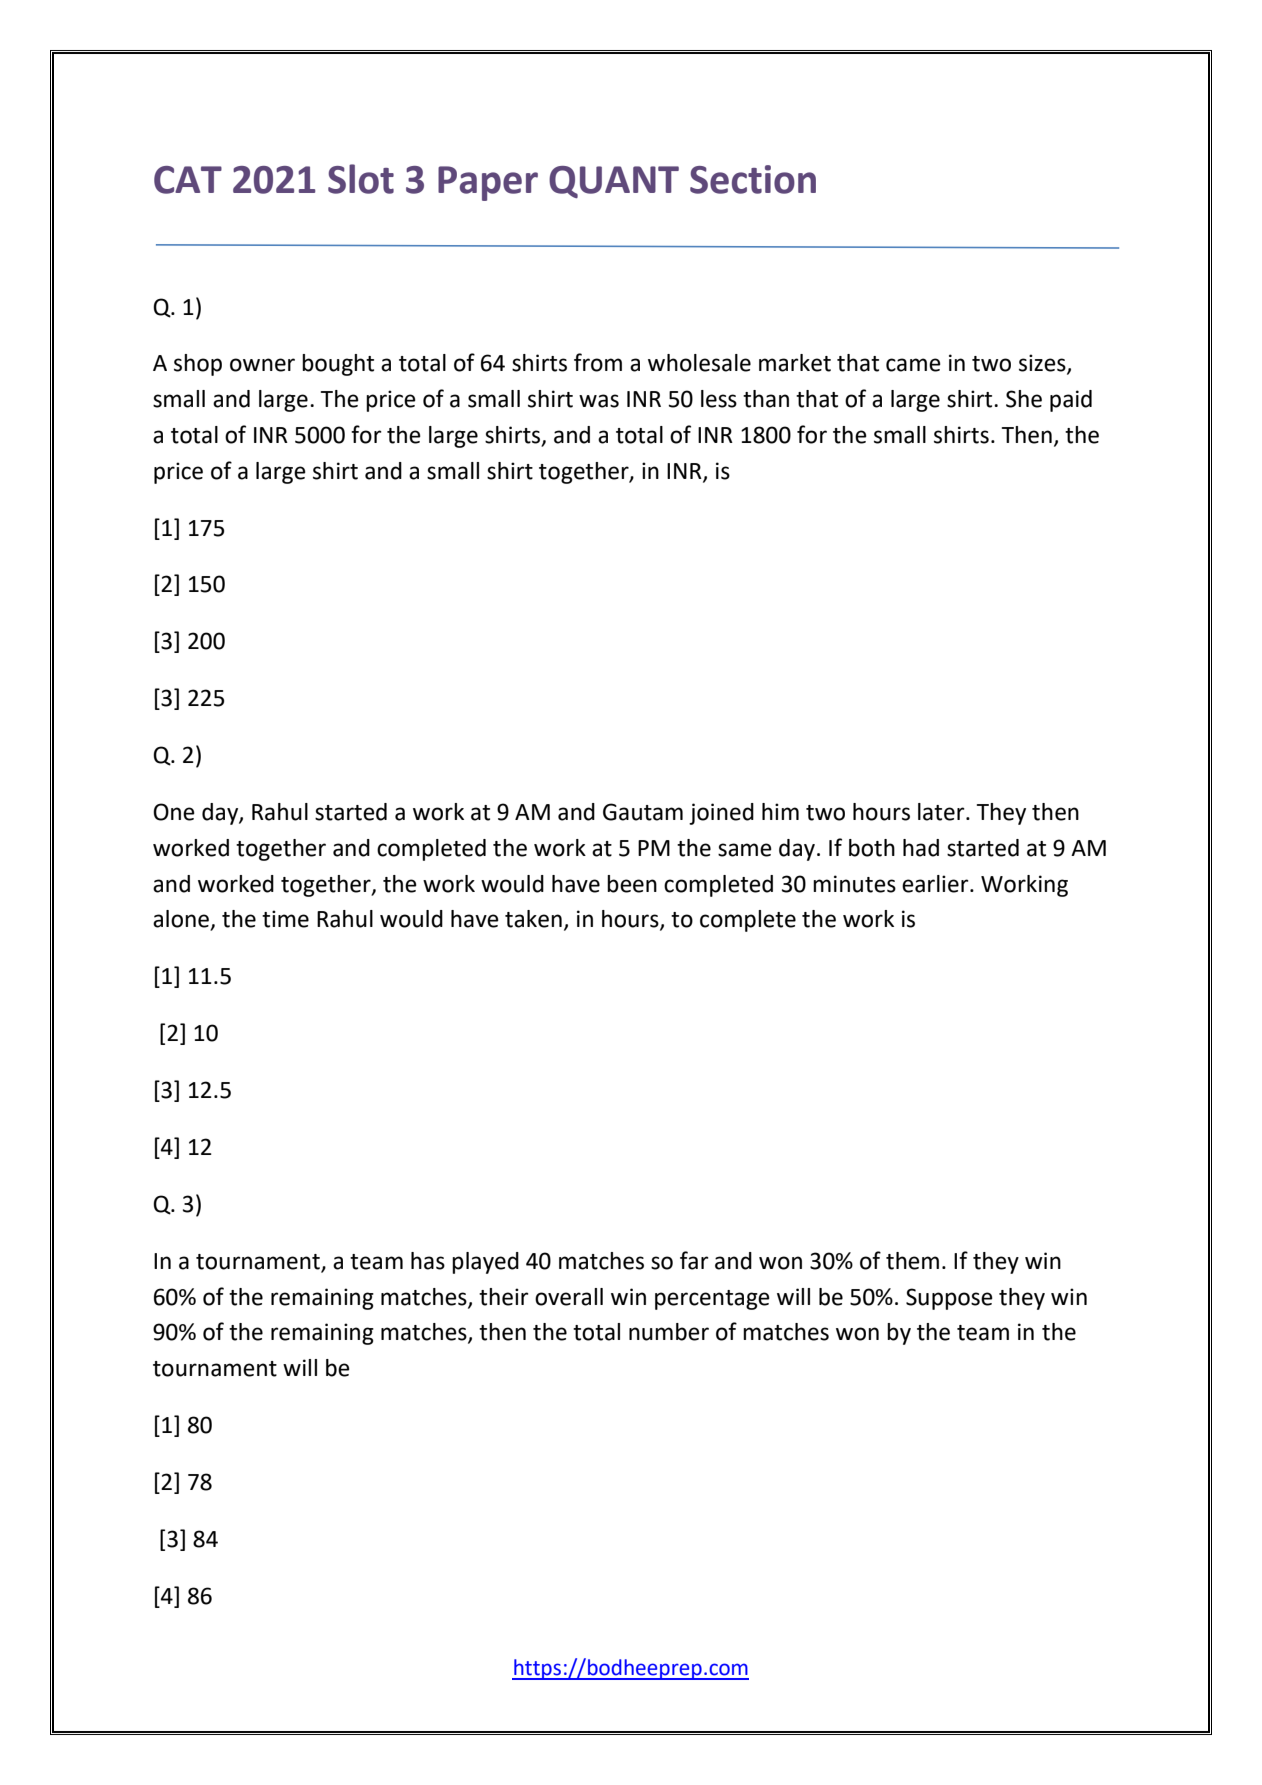 Image resolution: width=1262 pixels, height=1785 pixels. Describe the element at coordinates (942, 812) in the screenshot. I see `later` at that location.
